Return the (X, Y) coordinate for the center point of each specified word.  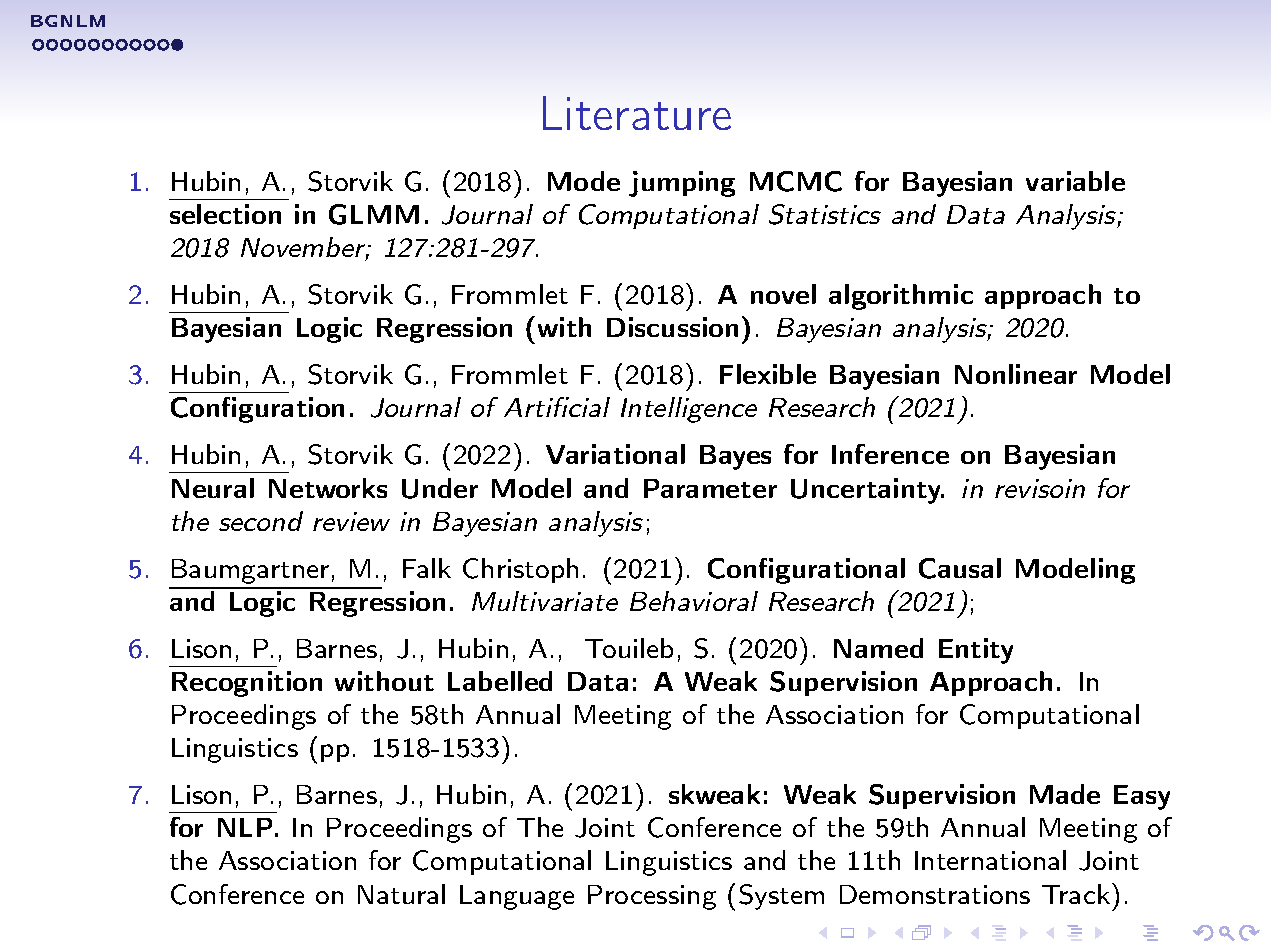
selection (225, 214)
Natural (401, 894)
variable (1075, 181)
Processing (652, 897)
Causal (960, 568)
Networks (328, 488)
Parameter (710, 488)
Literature (637, 113)
